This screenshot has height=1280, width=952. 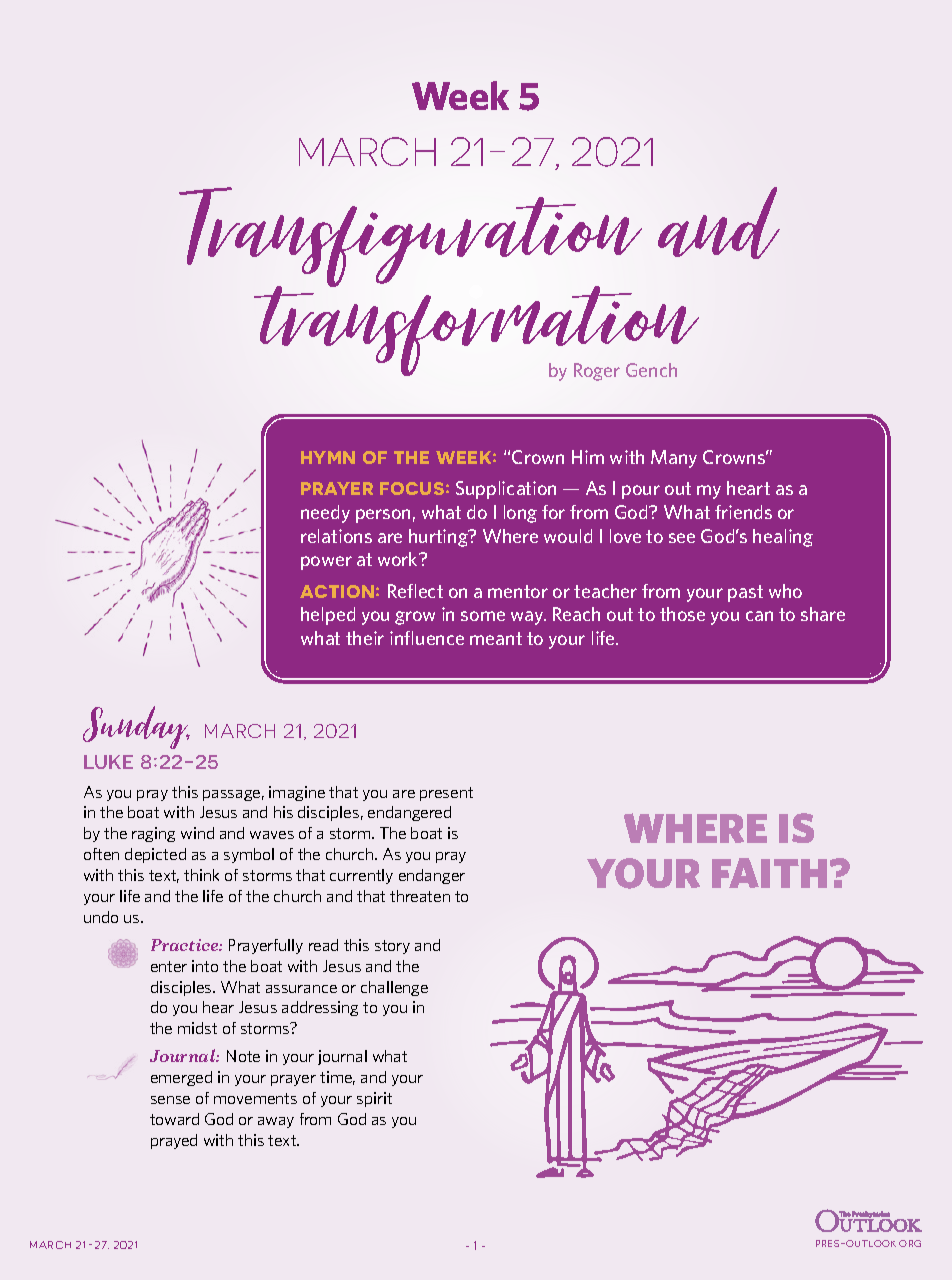 What do you see at coordinates (476, 331) in the screenshot?
I see `transformation` at bounding box center [476, 331].
